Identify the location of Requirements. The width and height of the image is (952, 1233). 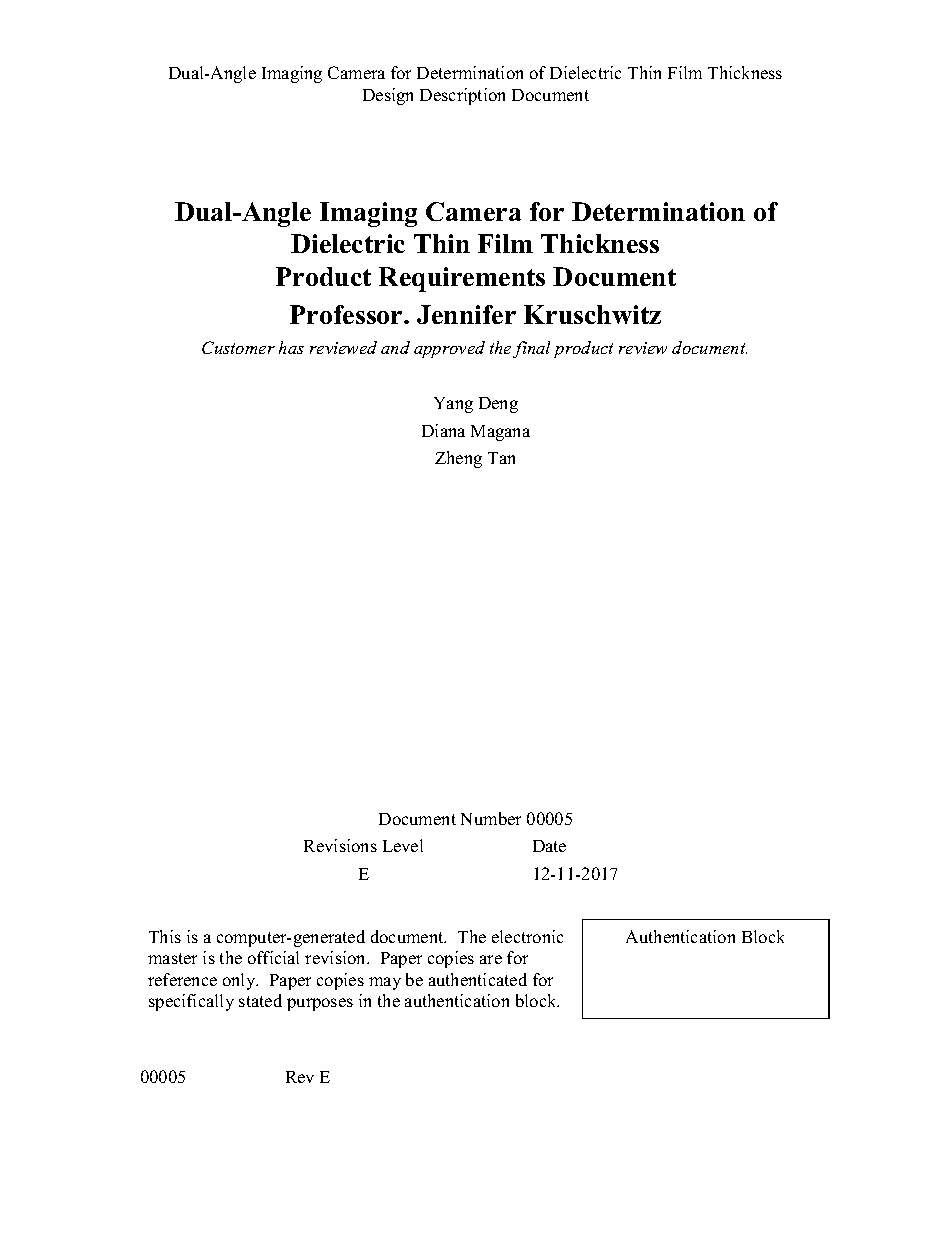
(462, 279).
